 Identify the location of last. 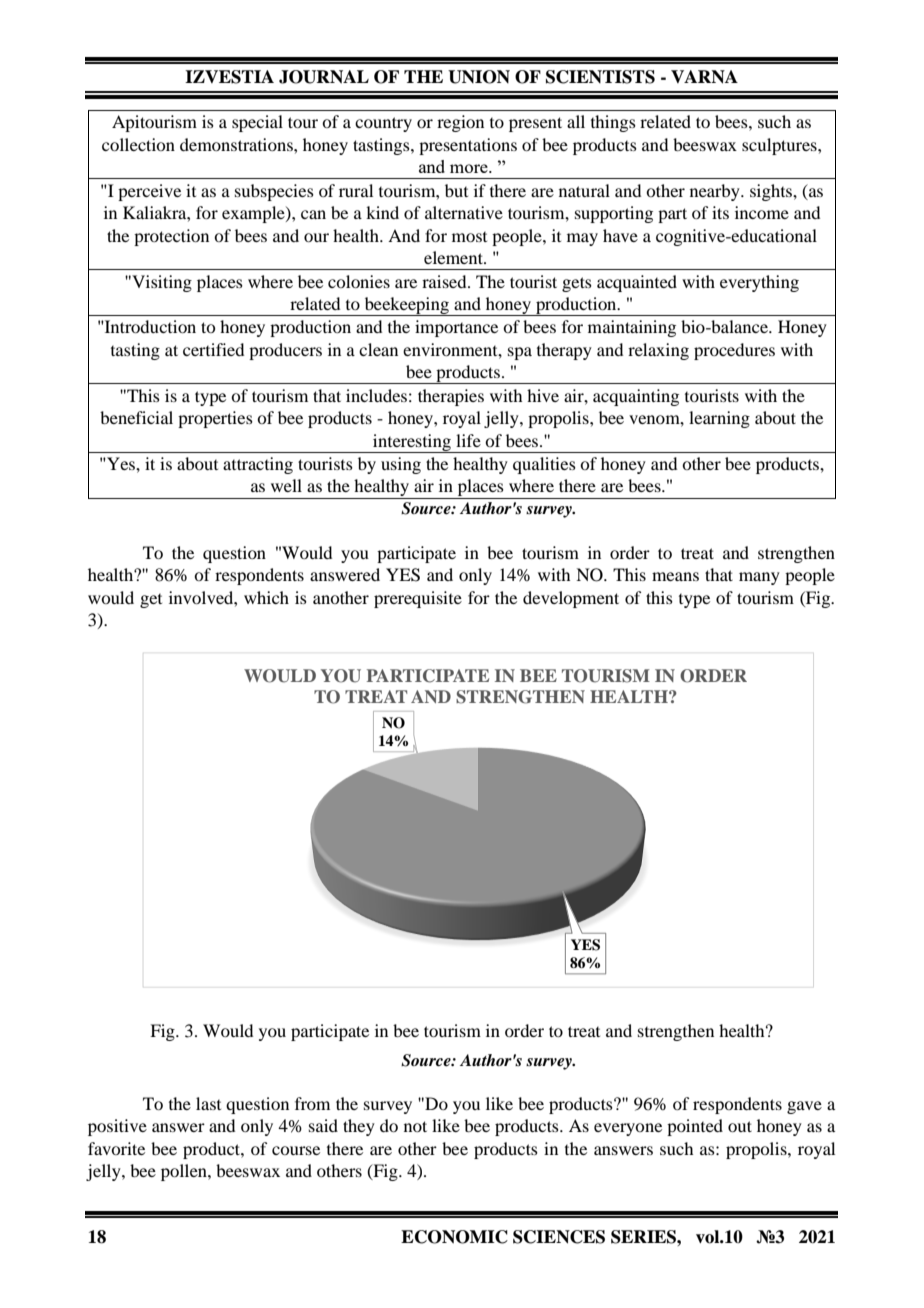
(208, 1103).
